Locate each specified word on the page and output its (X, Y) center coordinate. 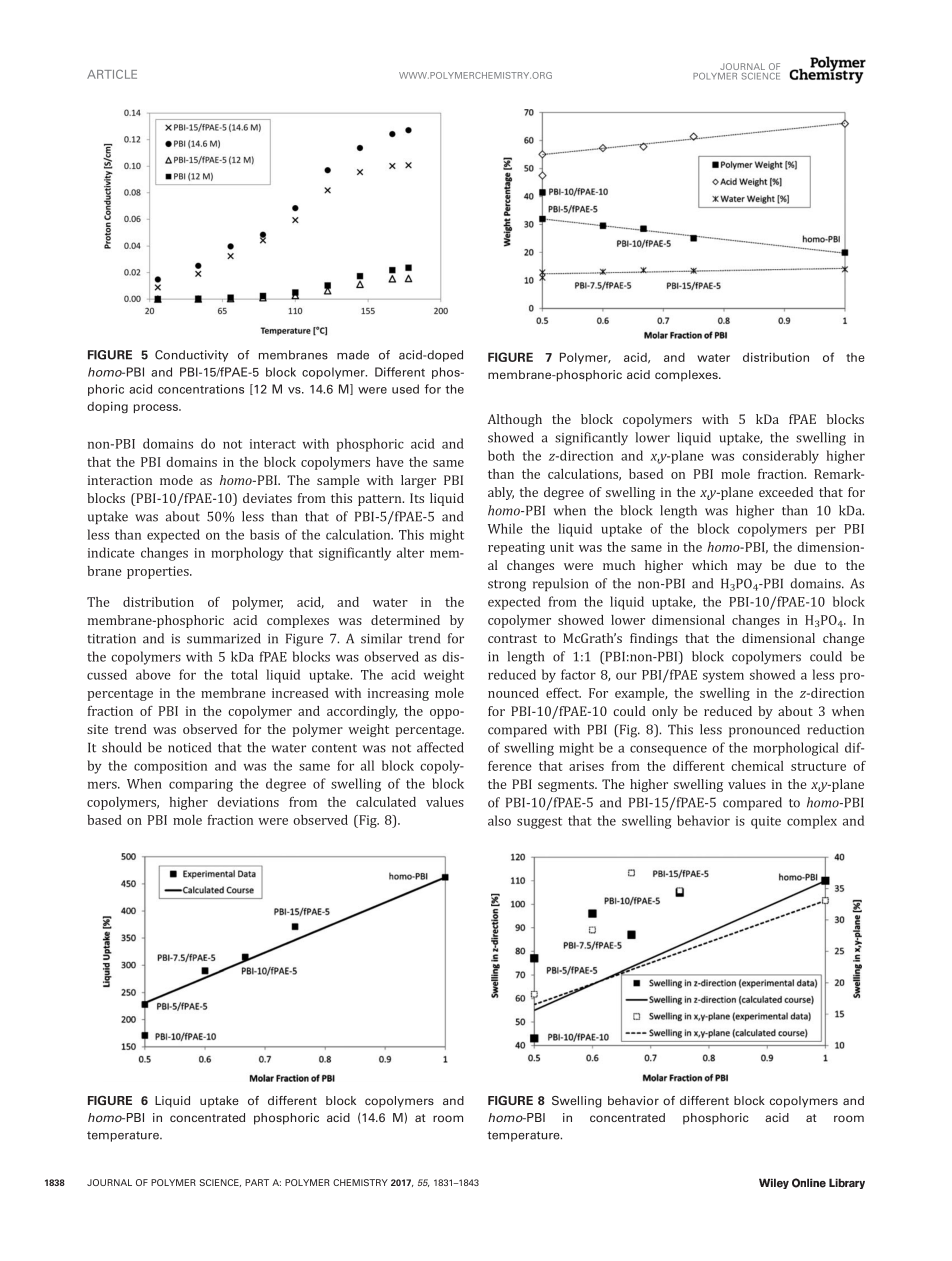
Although (515, 420)
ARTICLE (112, 74)
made (353, 355)
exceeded (786, 492)
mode (176, 480)
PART (257, 1182)
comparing (201, 785)
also (499, 820)
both (501, 455)
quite (766, 822)
